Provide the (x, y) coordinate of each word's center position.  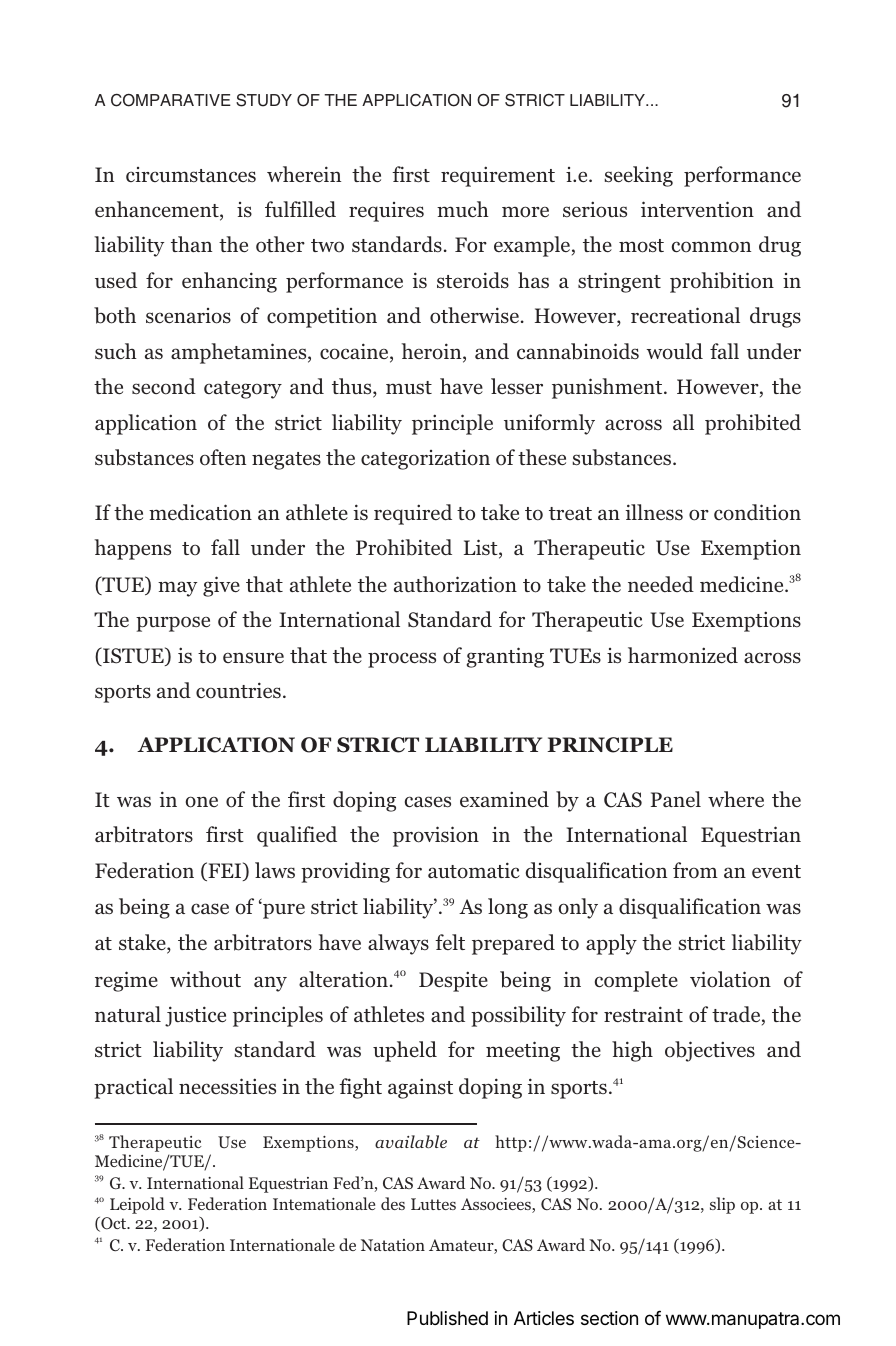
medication (200, 512)
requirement (498, 176)
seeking (638, 176)
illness (654, 512)
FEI (225, 871)
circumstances (191, 175)
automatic (474, 870)
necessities (227, 1086)
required (413, 514)
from (695, 870)
